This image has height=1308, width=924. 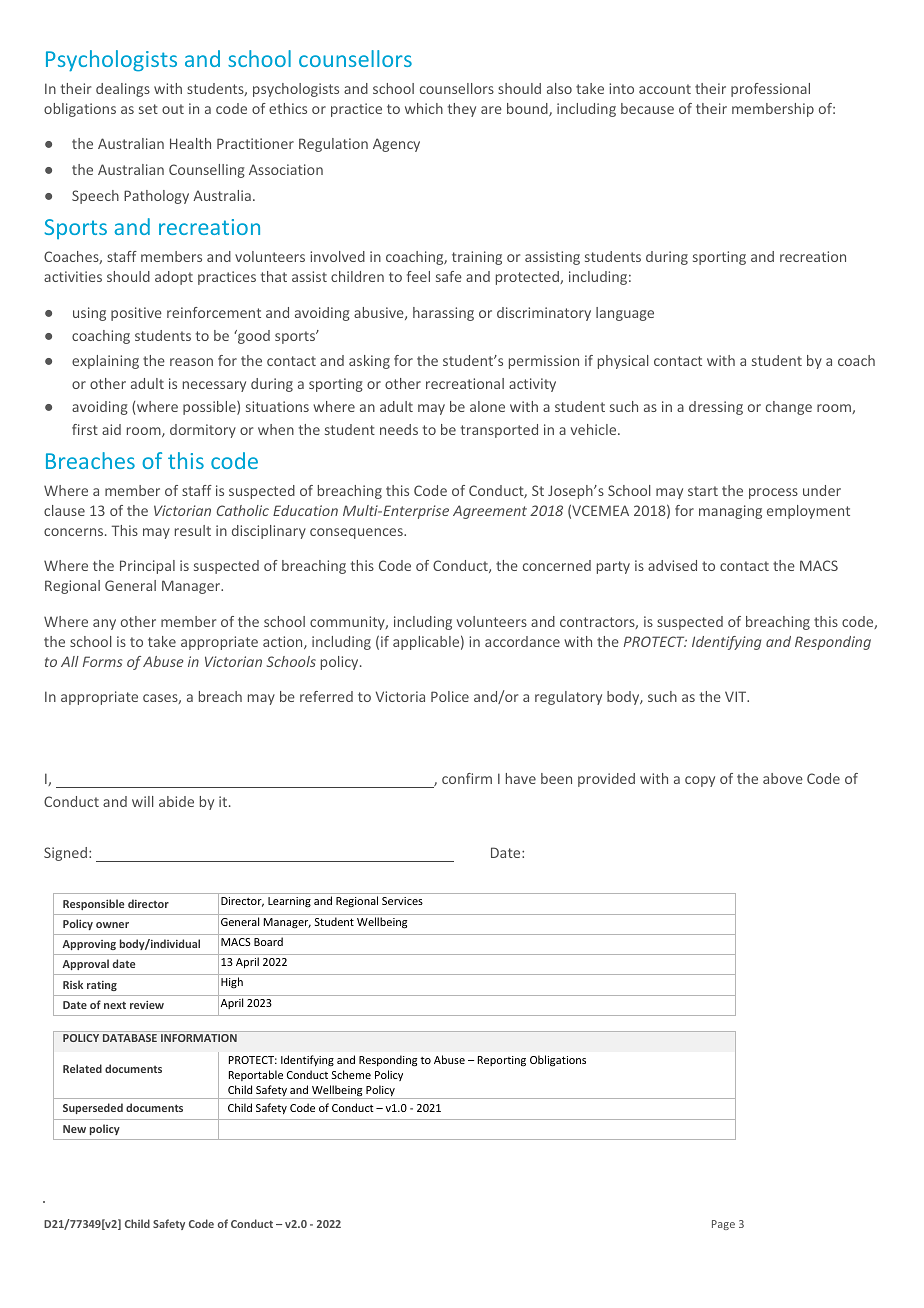 I want to click on copy, so click(x=700, y=781).
